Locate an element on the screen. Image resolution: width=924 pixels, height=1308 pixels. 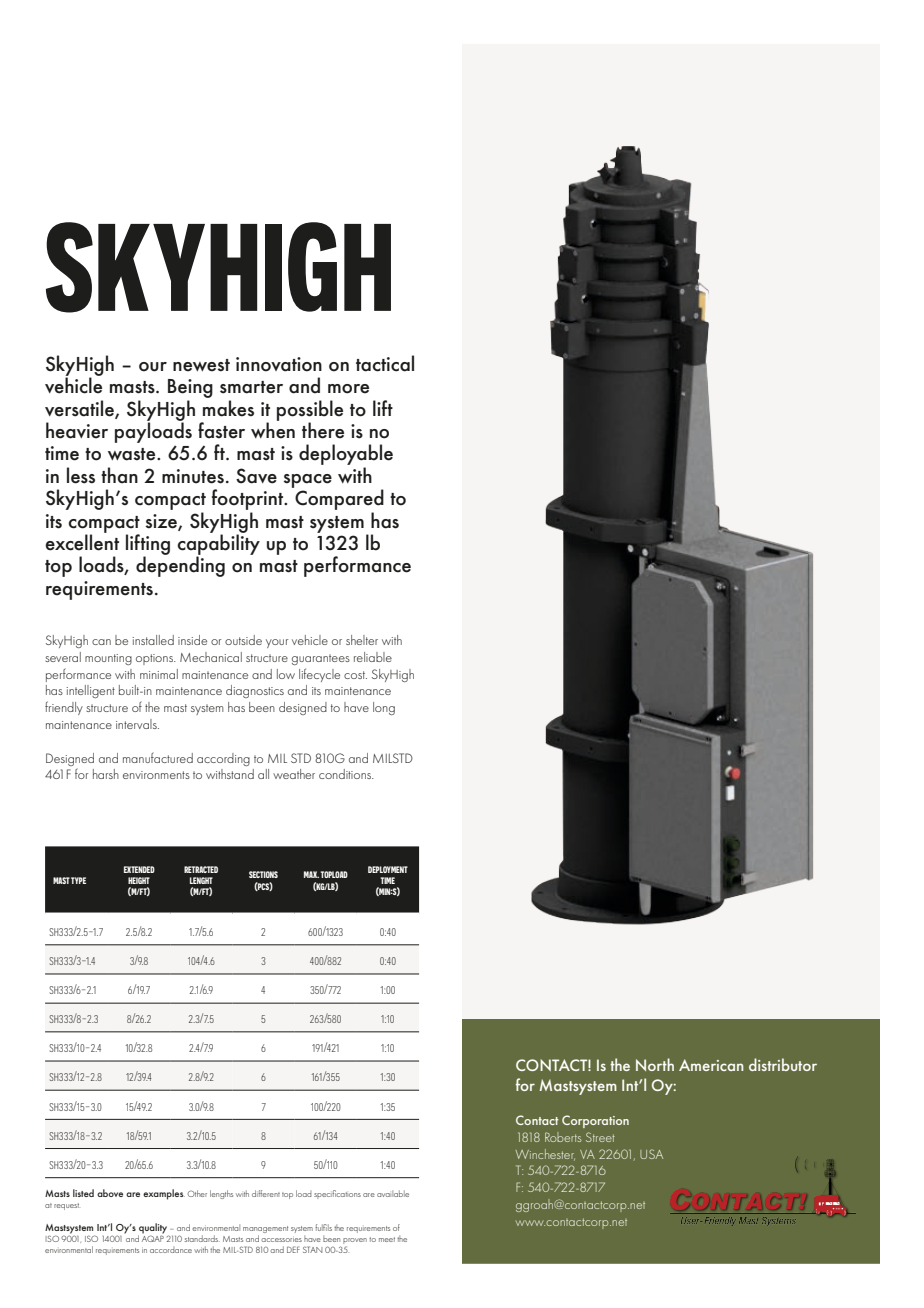
more is located at coordinates (348, 389).
